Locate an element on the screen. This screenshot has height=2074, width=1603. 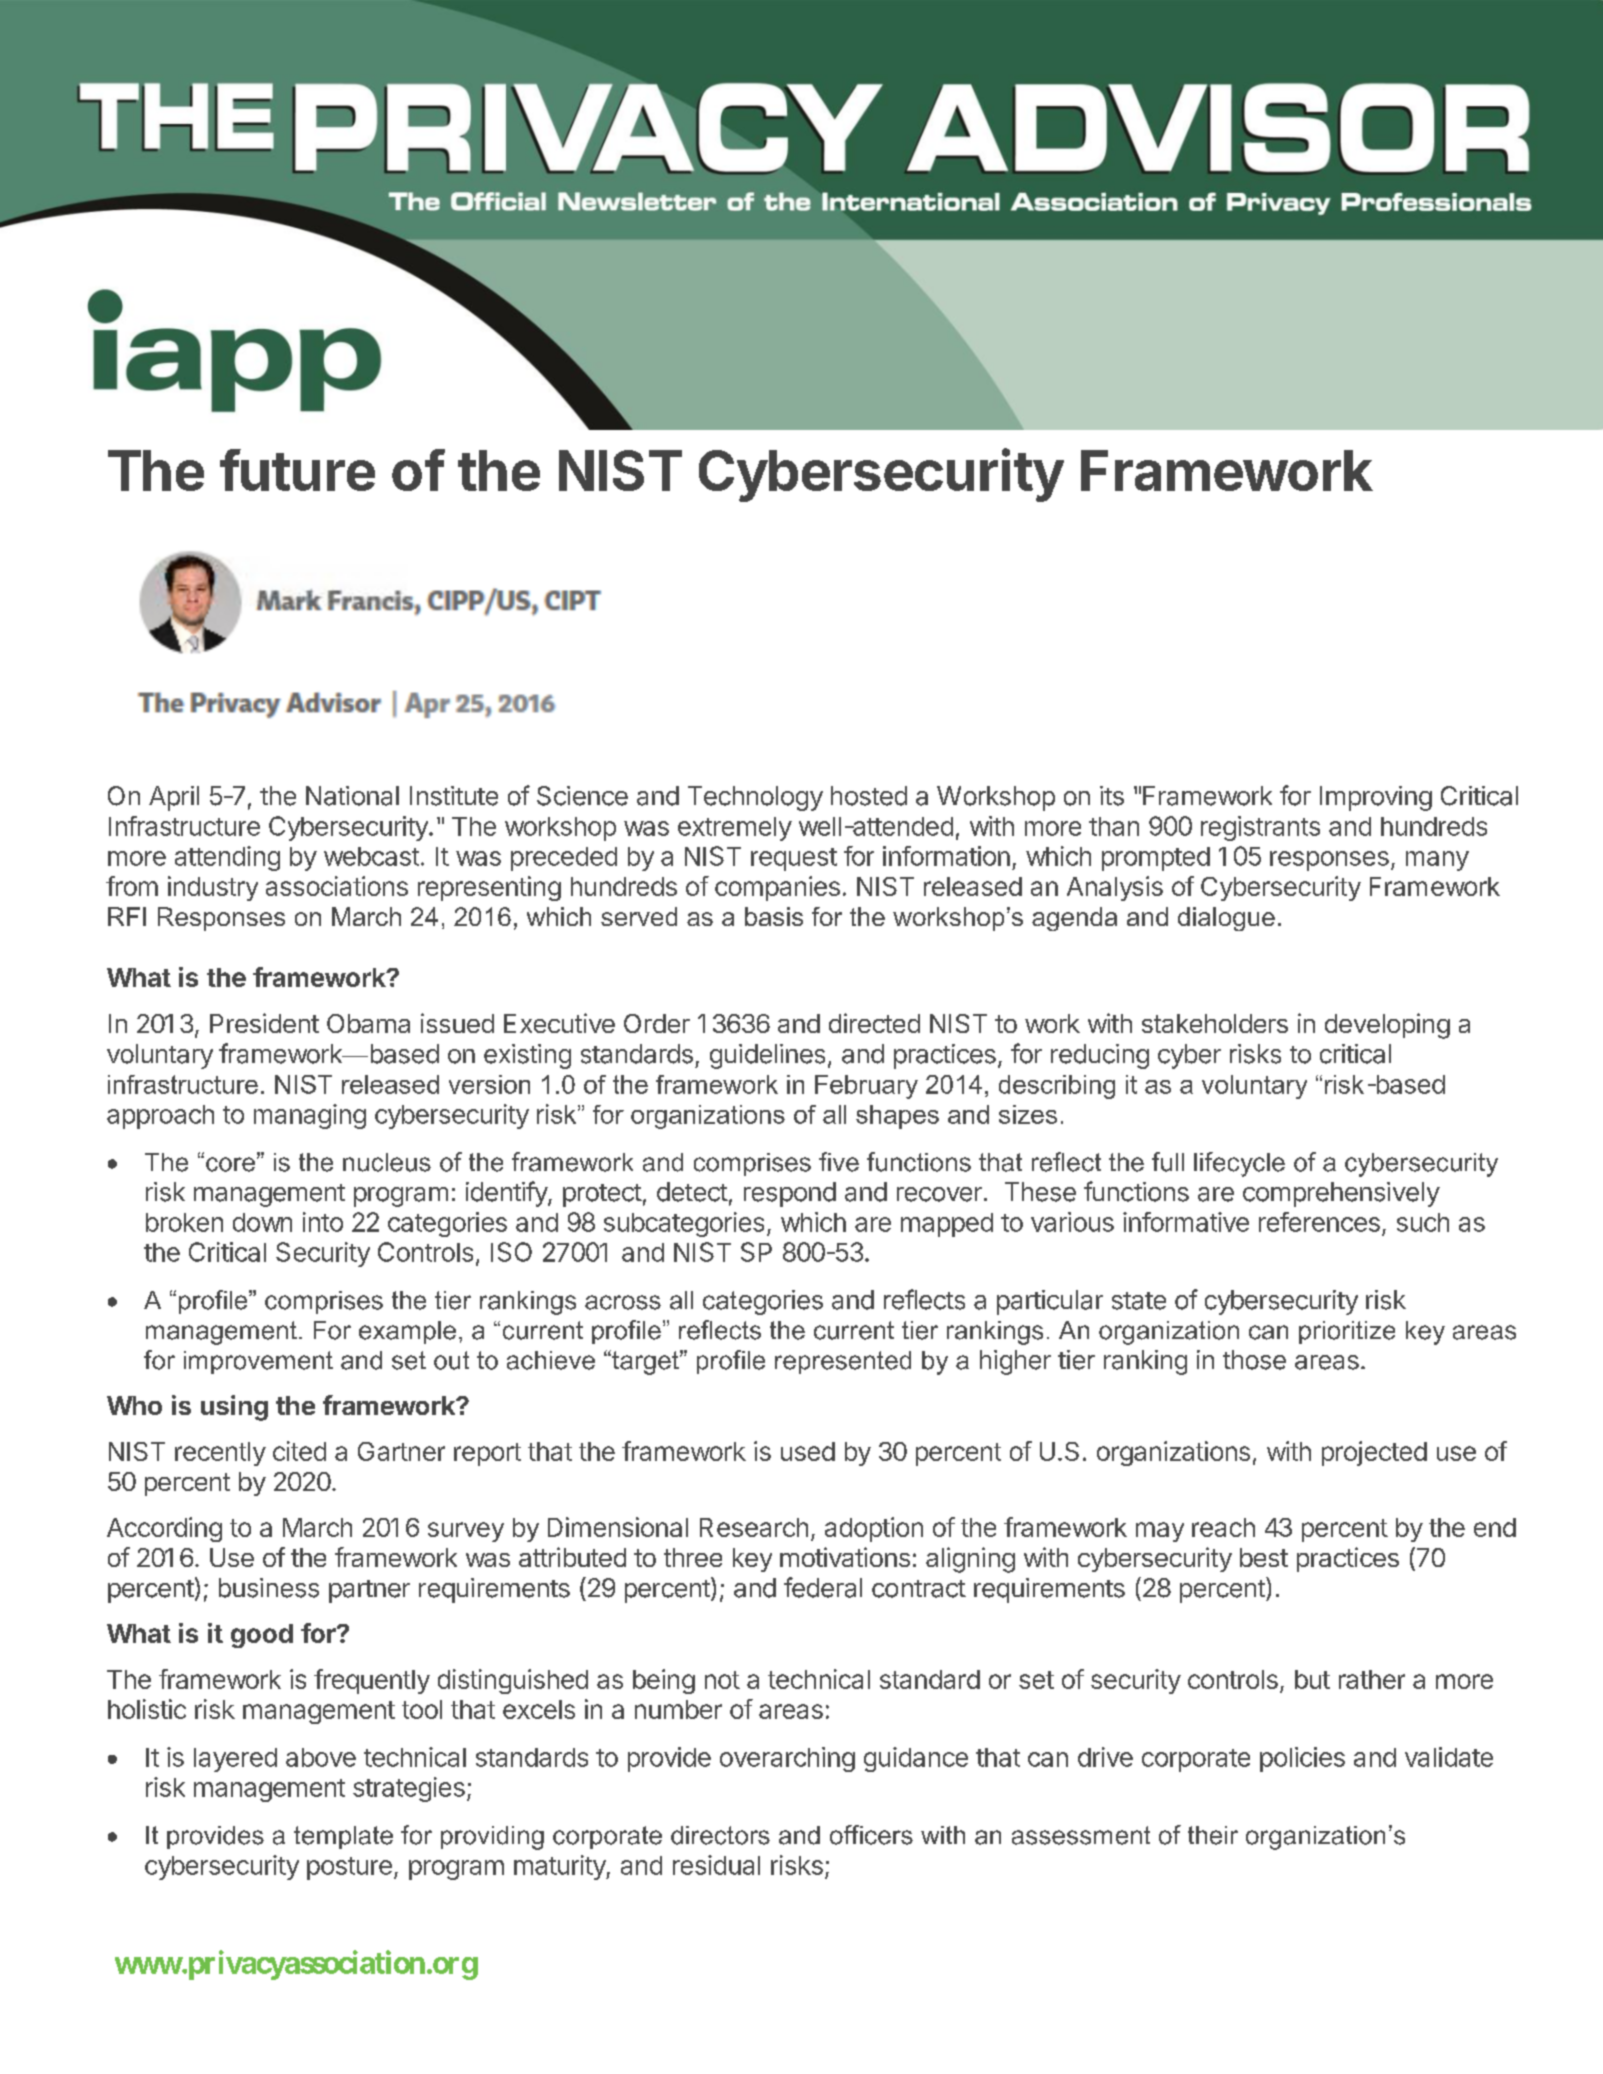
their is located at coordinates (1213, 1835).
